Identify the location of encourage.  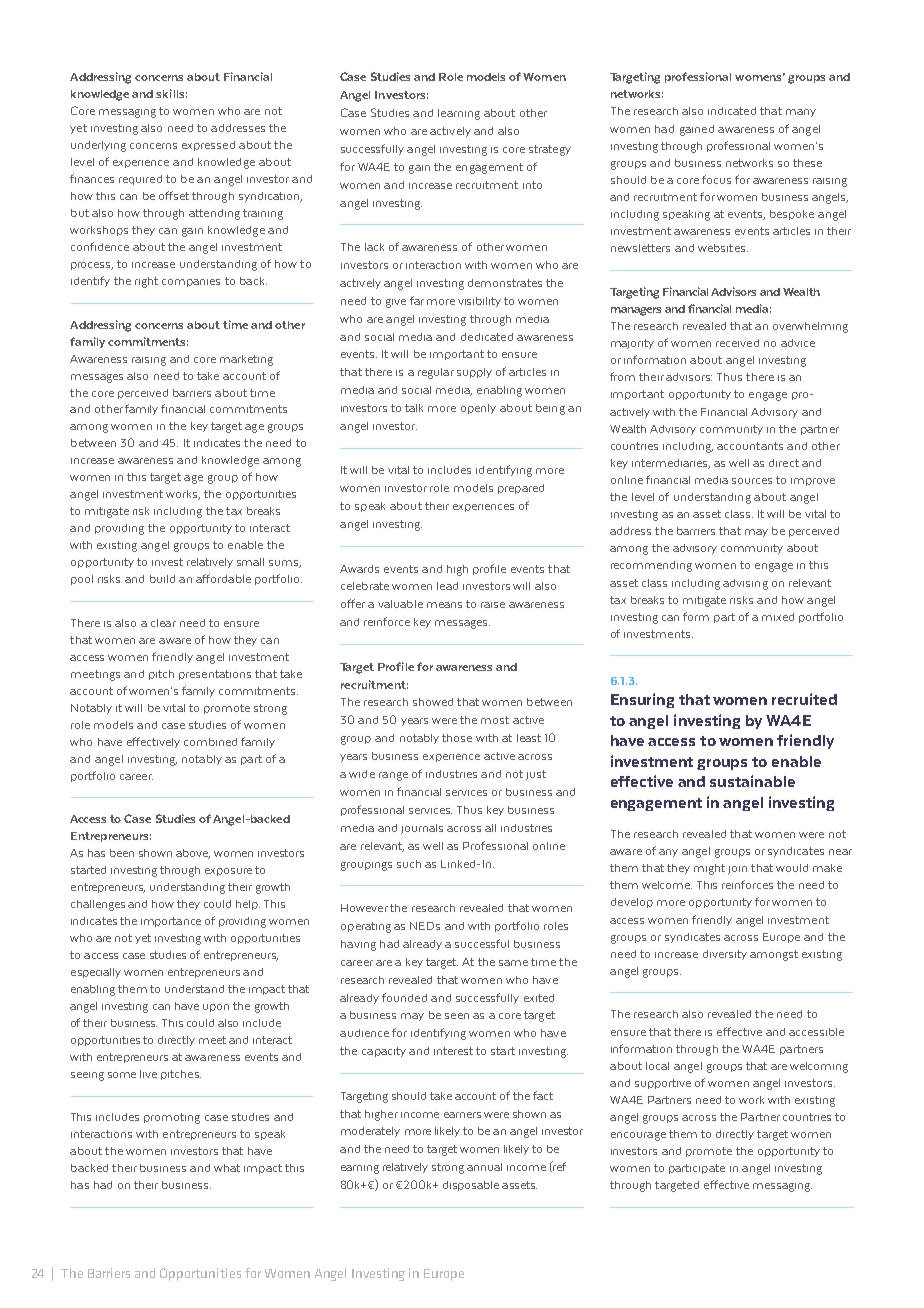
(638, 1136).
